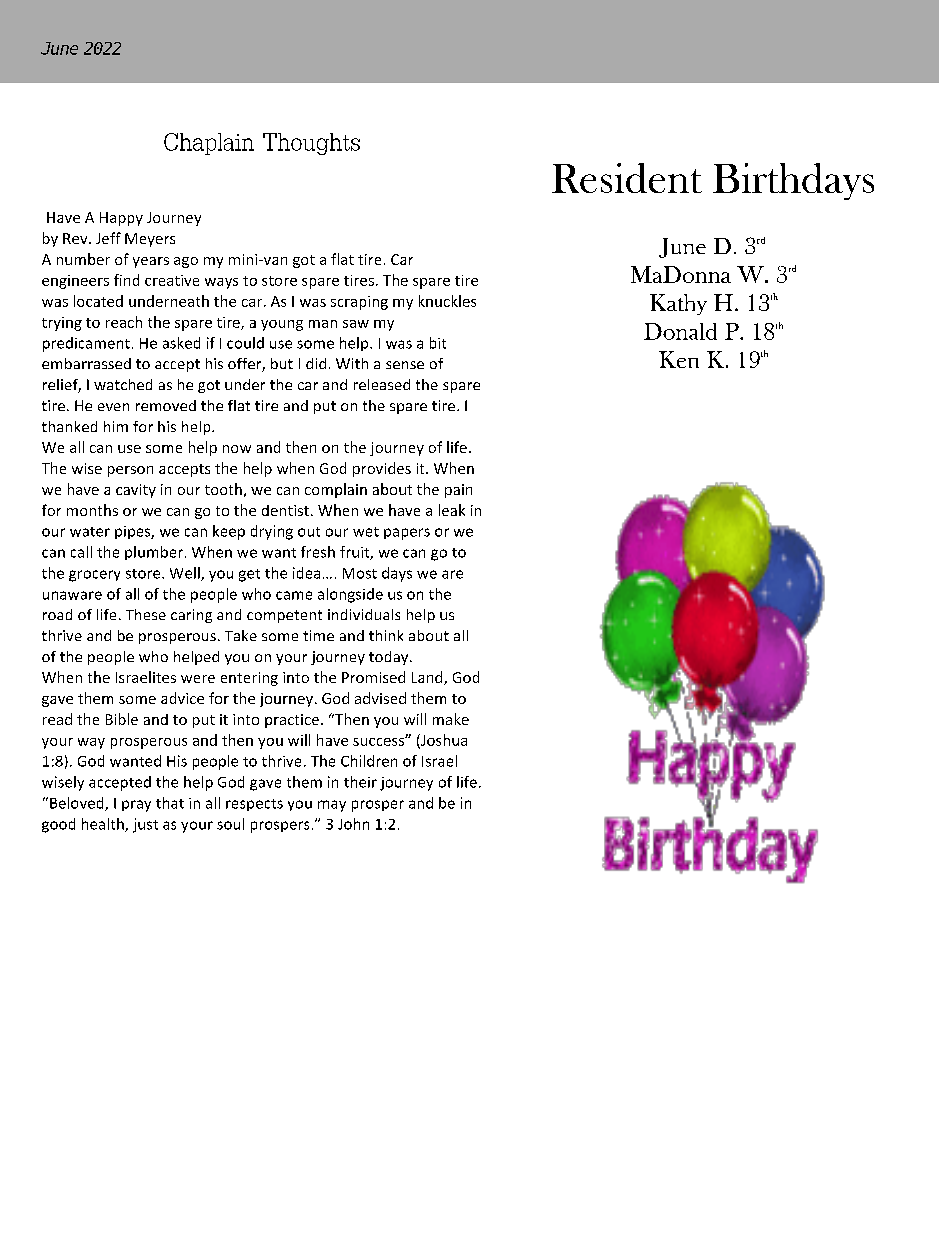 The width and height of the image is (952, 1233). Describe the element at coordinates (458, 491) in the image. I see `pain` at that location.
